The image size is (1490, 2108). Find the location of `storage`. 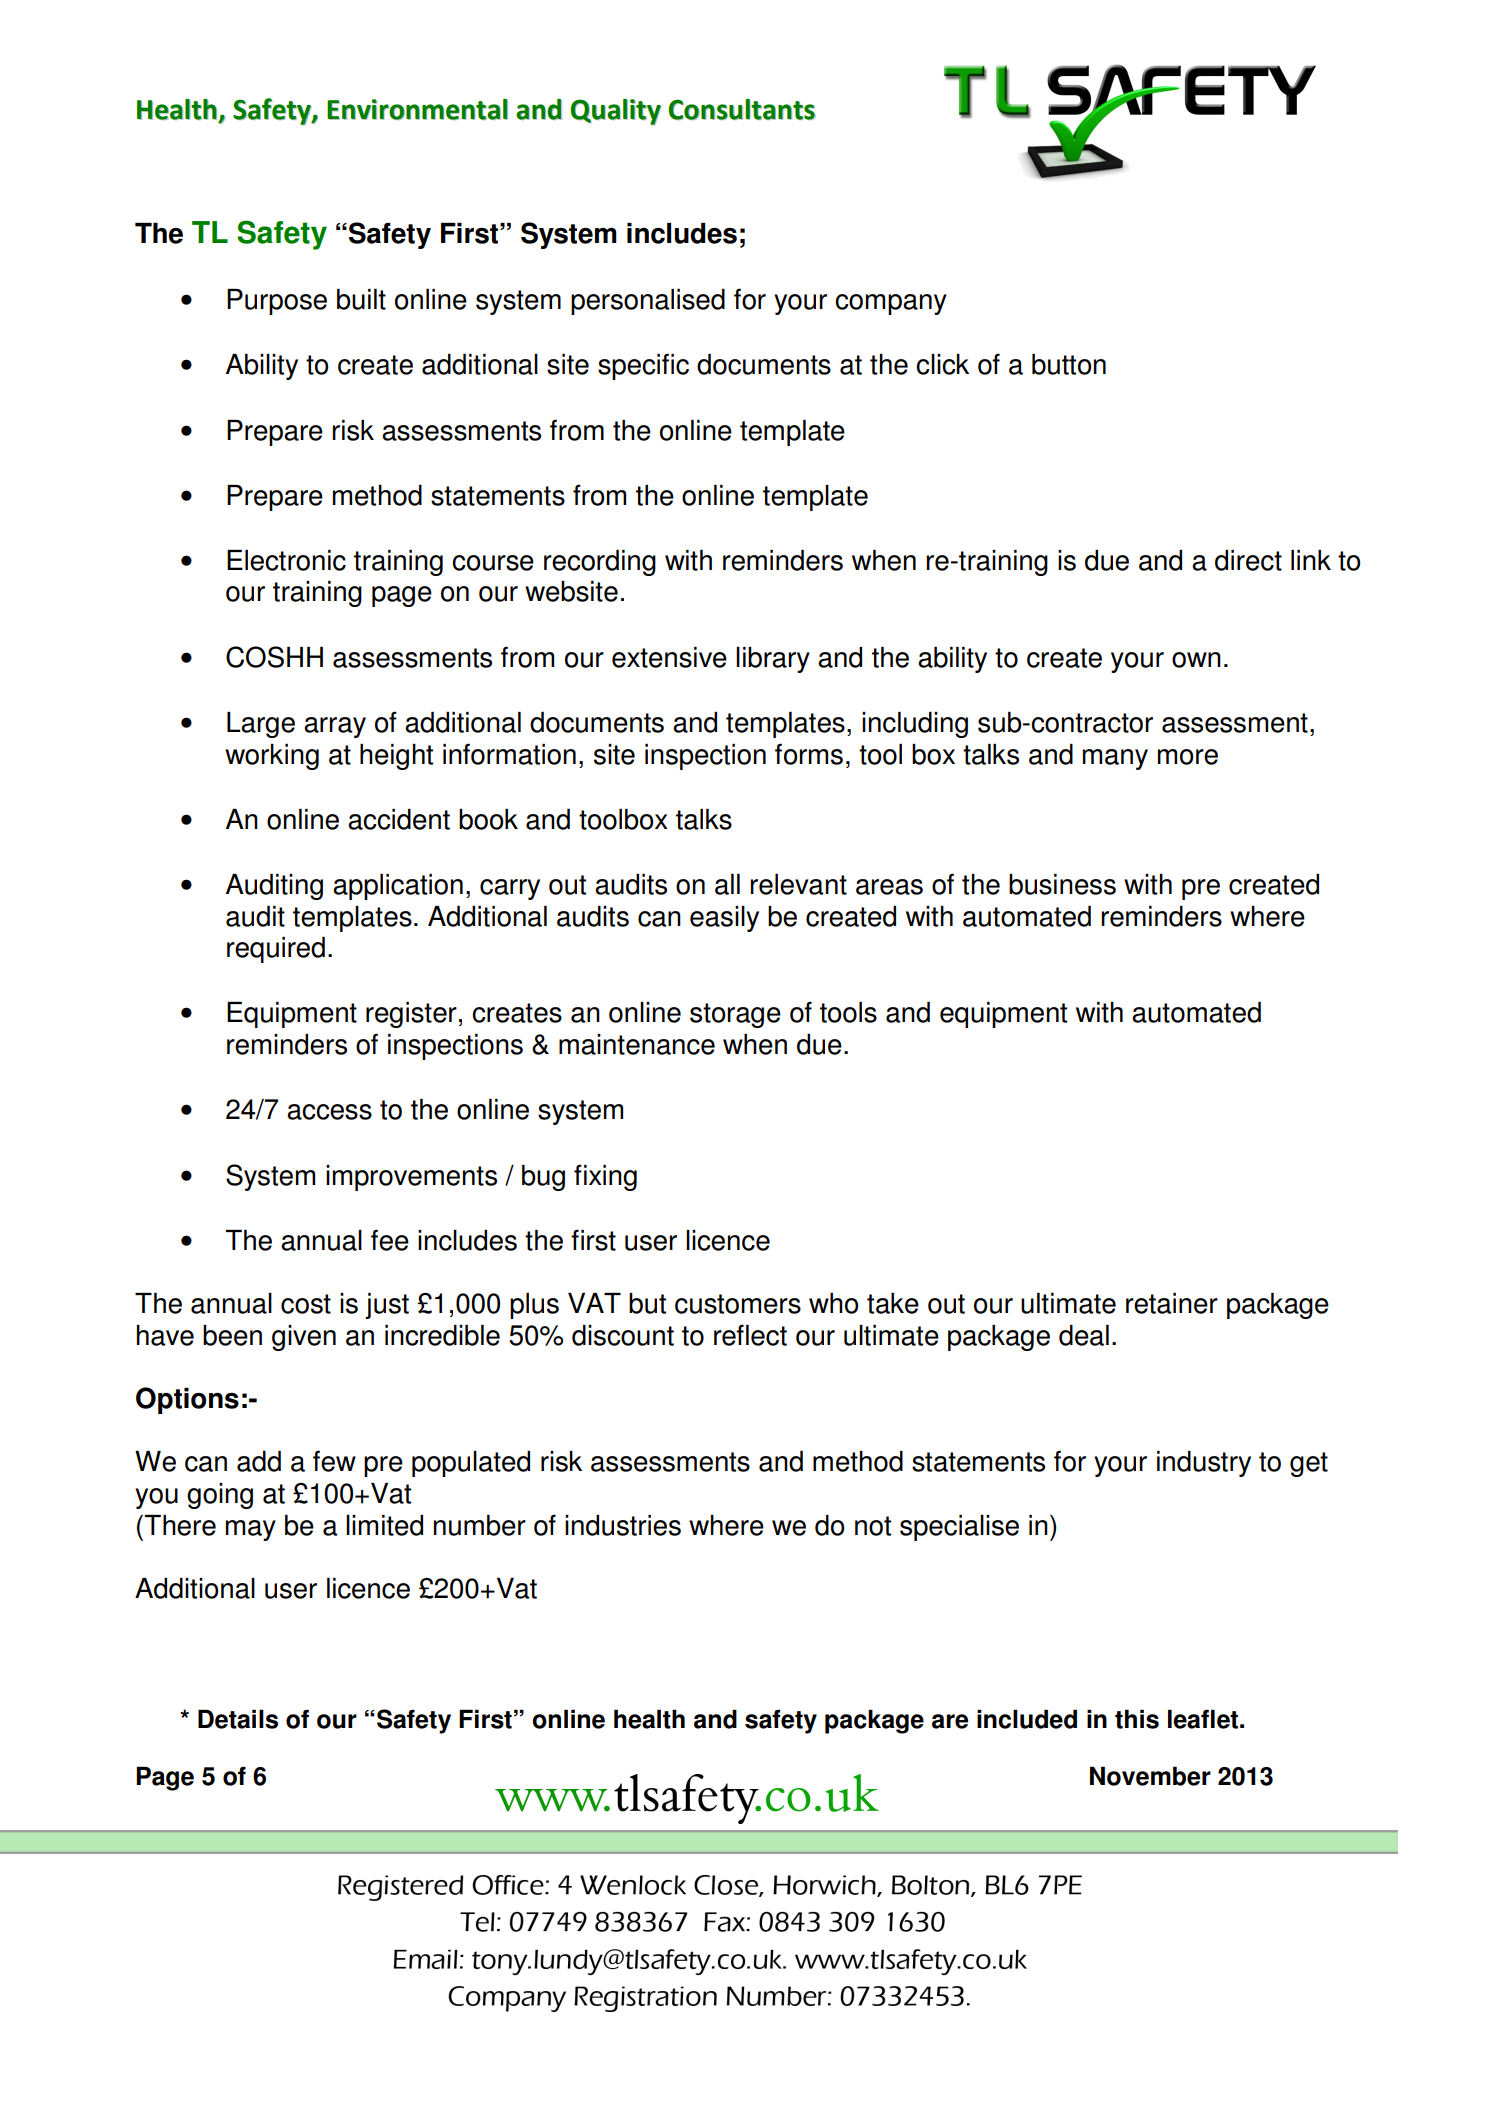

storage is located at coordinates (735, 1015).
